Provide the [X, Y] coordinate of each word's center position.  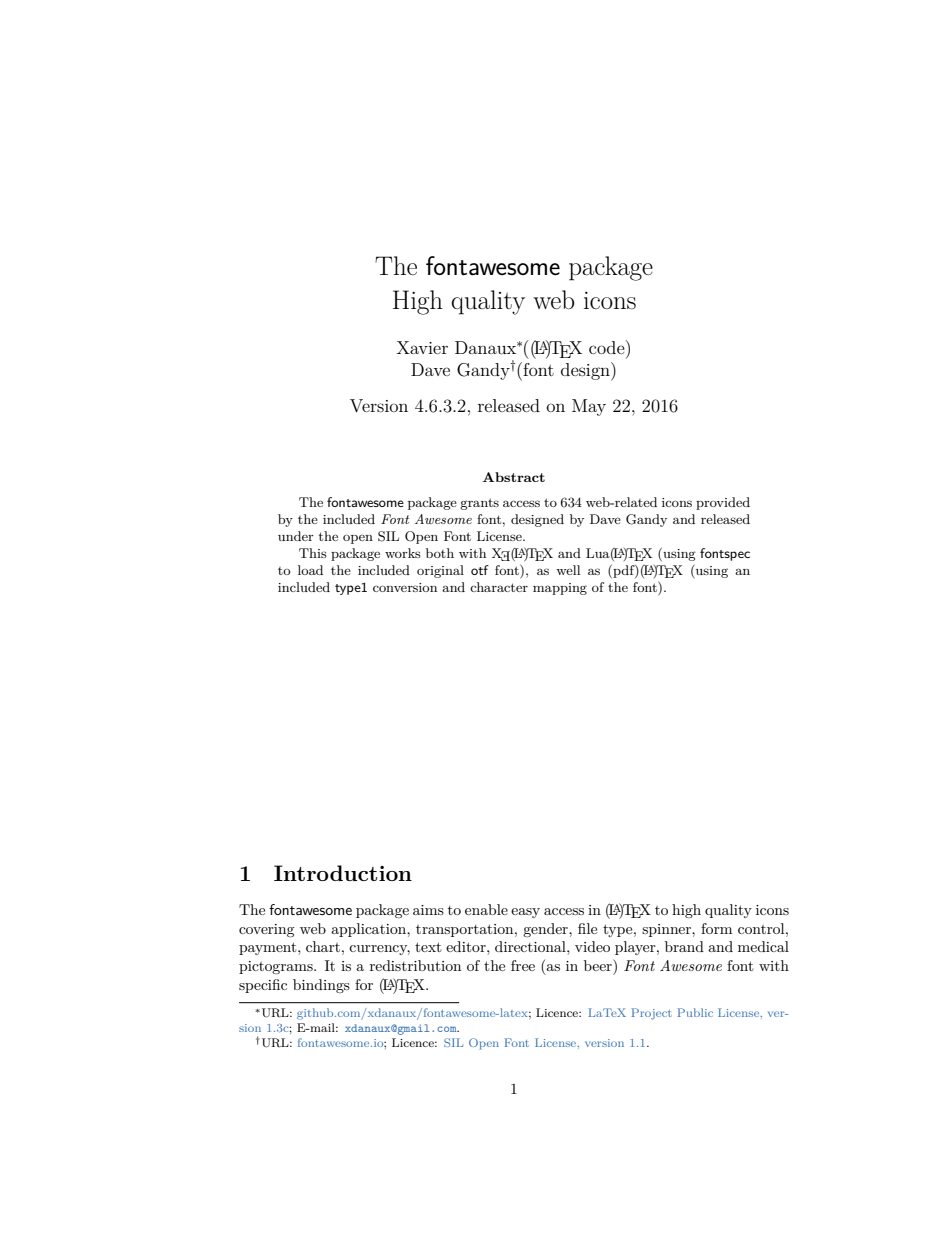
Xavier [422, 347]
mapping [560, 589]
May [589, 407]
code [608, 347]
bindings [321, 986]
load [310, 570]
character [499, 587]
